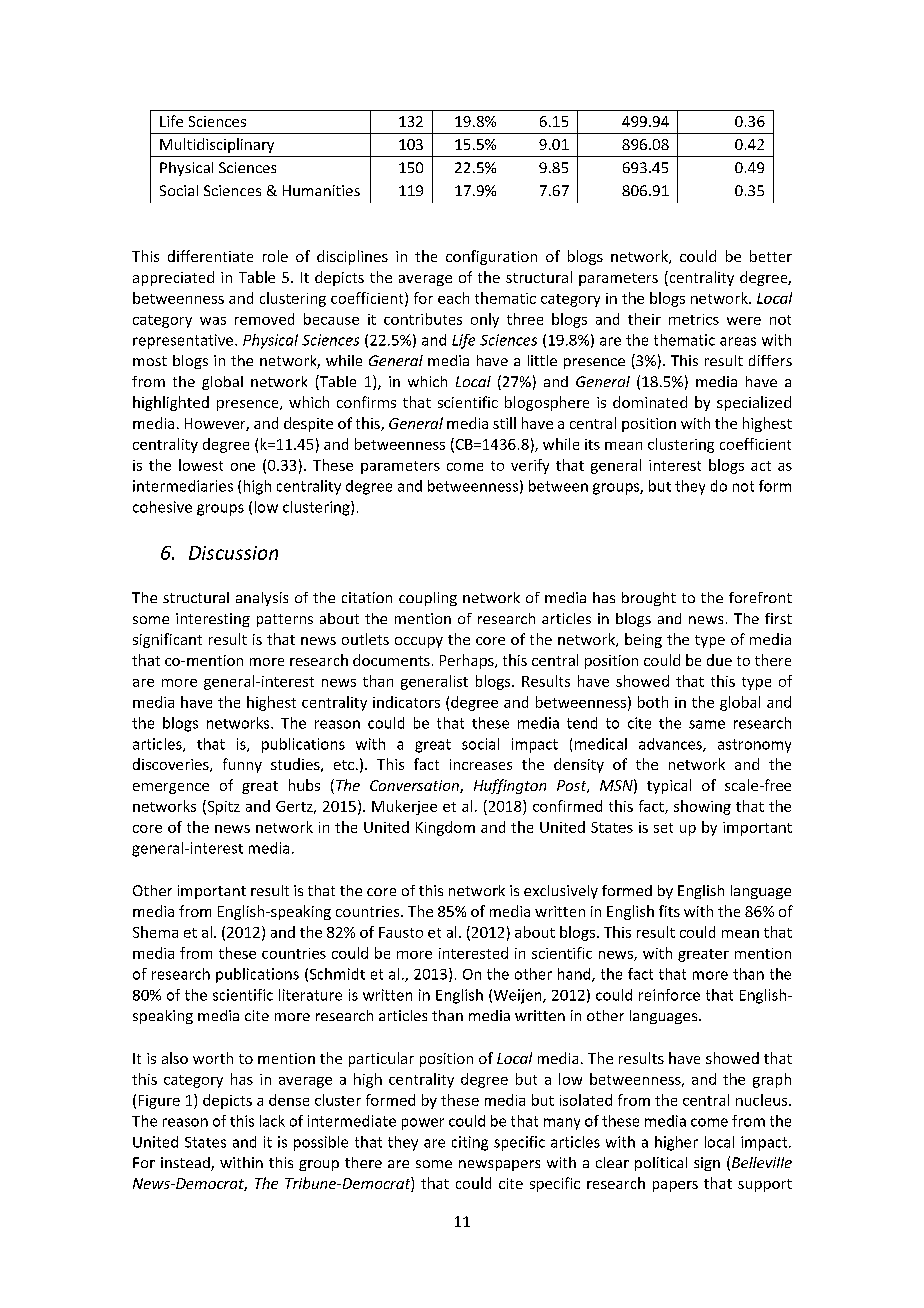  I want to click on patterns, so click(285, 620).
